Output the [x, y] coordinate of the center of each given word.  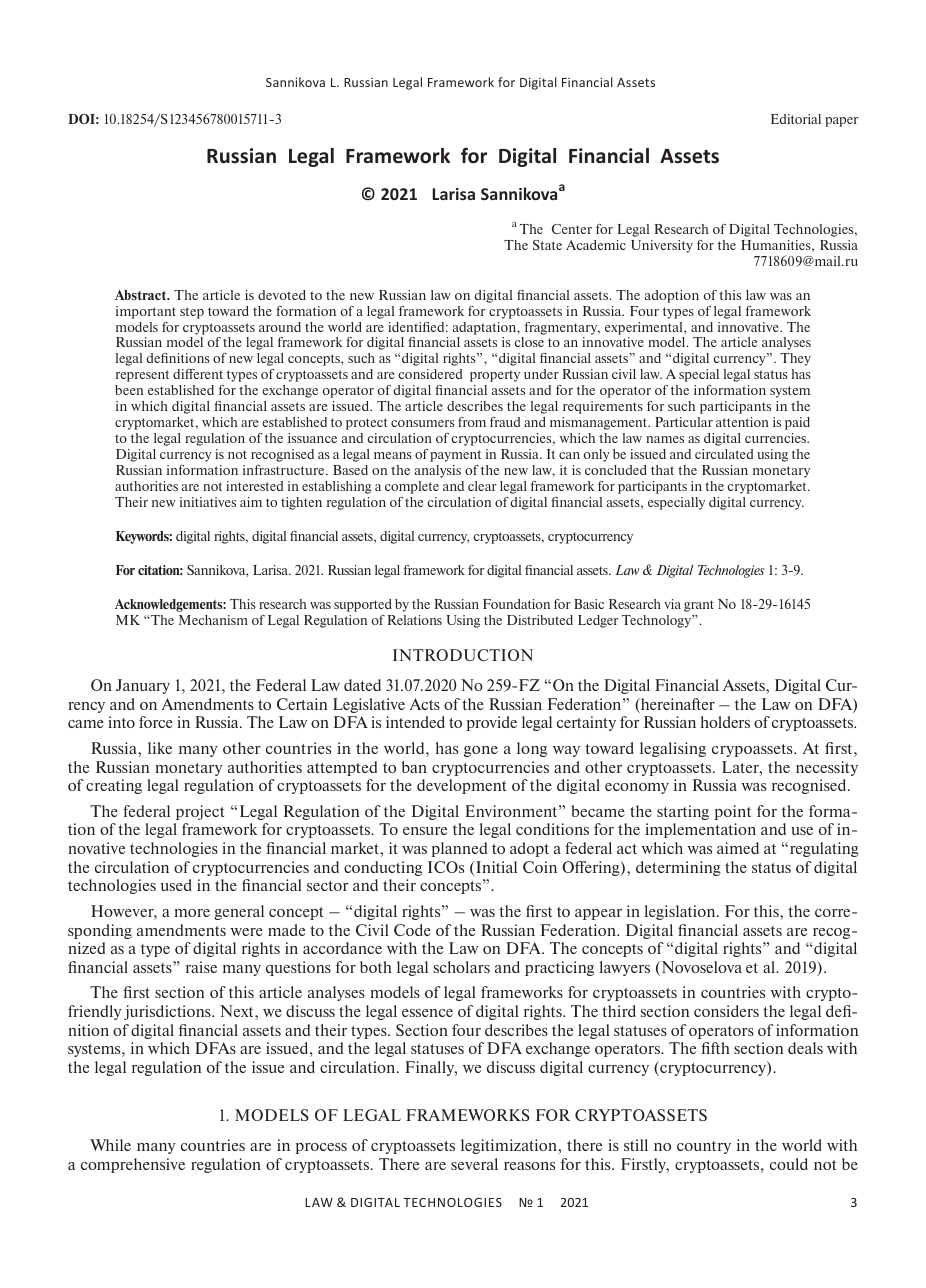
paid [797, 423]
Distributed [540, 620]
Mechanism [213, 620]
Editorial [796, 119]
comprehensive [133, 1165]
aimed [738, 848]
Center [572, 229]
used [176, 885]
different [198, 374]
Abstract [142, 295]
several [474, 1164]
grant [699, 606]
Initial [496, 867]
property [495, 376]
